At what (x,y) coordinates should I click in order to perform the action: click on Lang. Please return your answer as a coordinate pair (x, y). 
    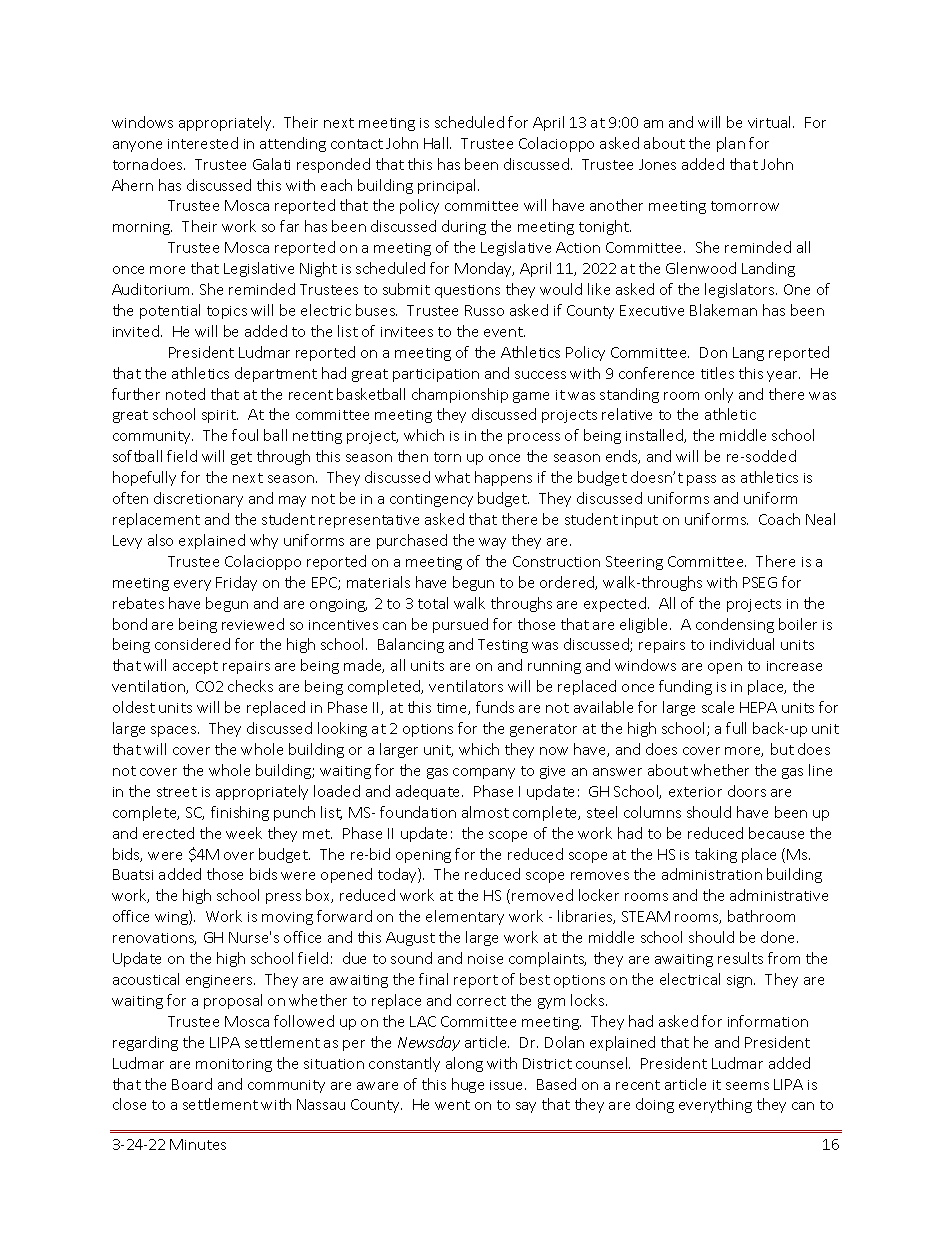
    Looking at the image, I should click on (748, 354).
